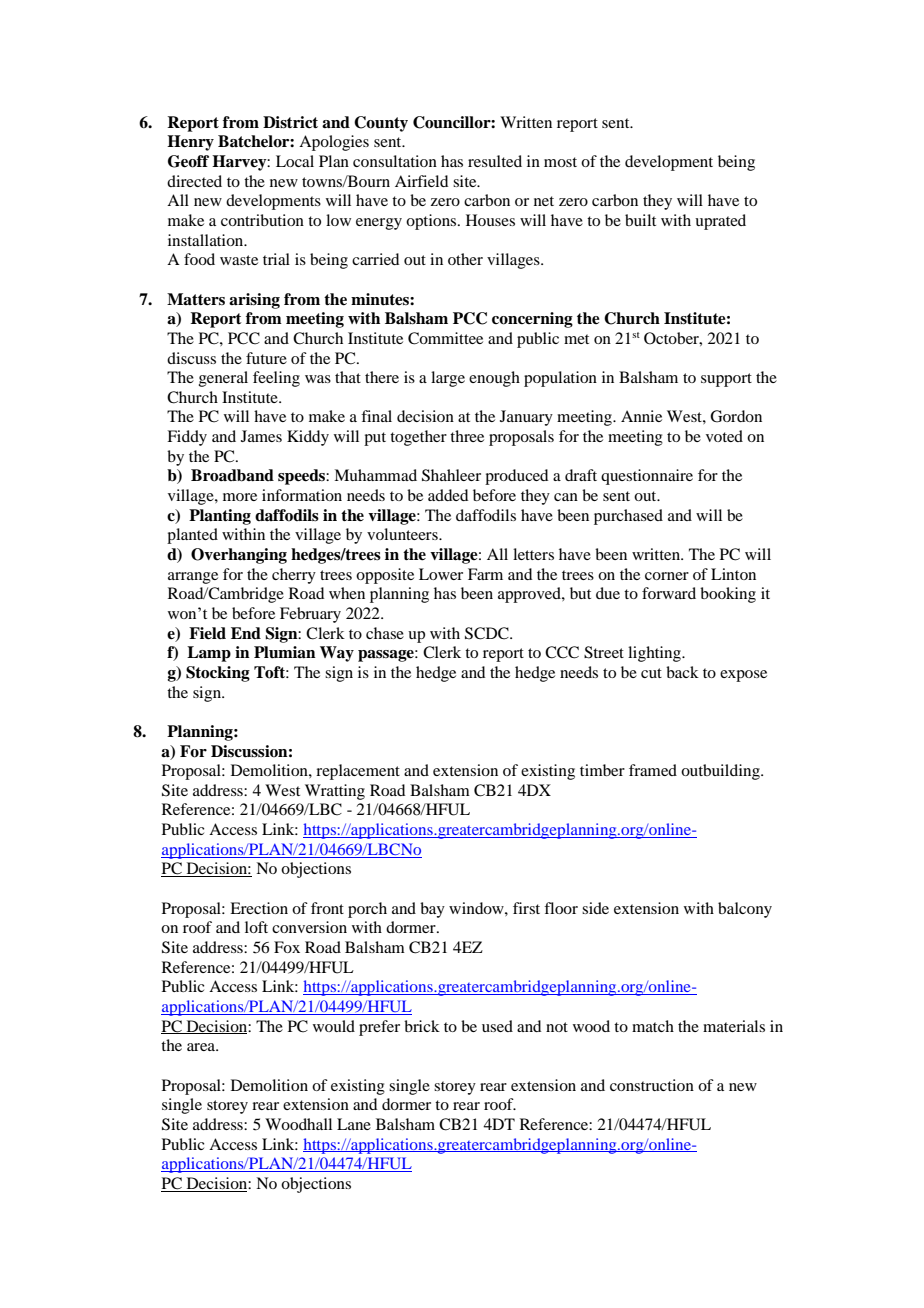  Describe the element at coordinates (261, 436) in the screenshot. I see `James` at that location.
